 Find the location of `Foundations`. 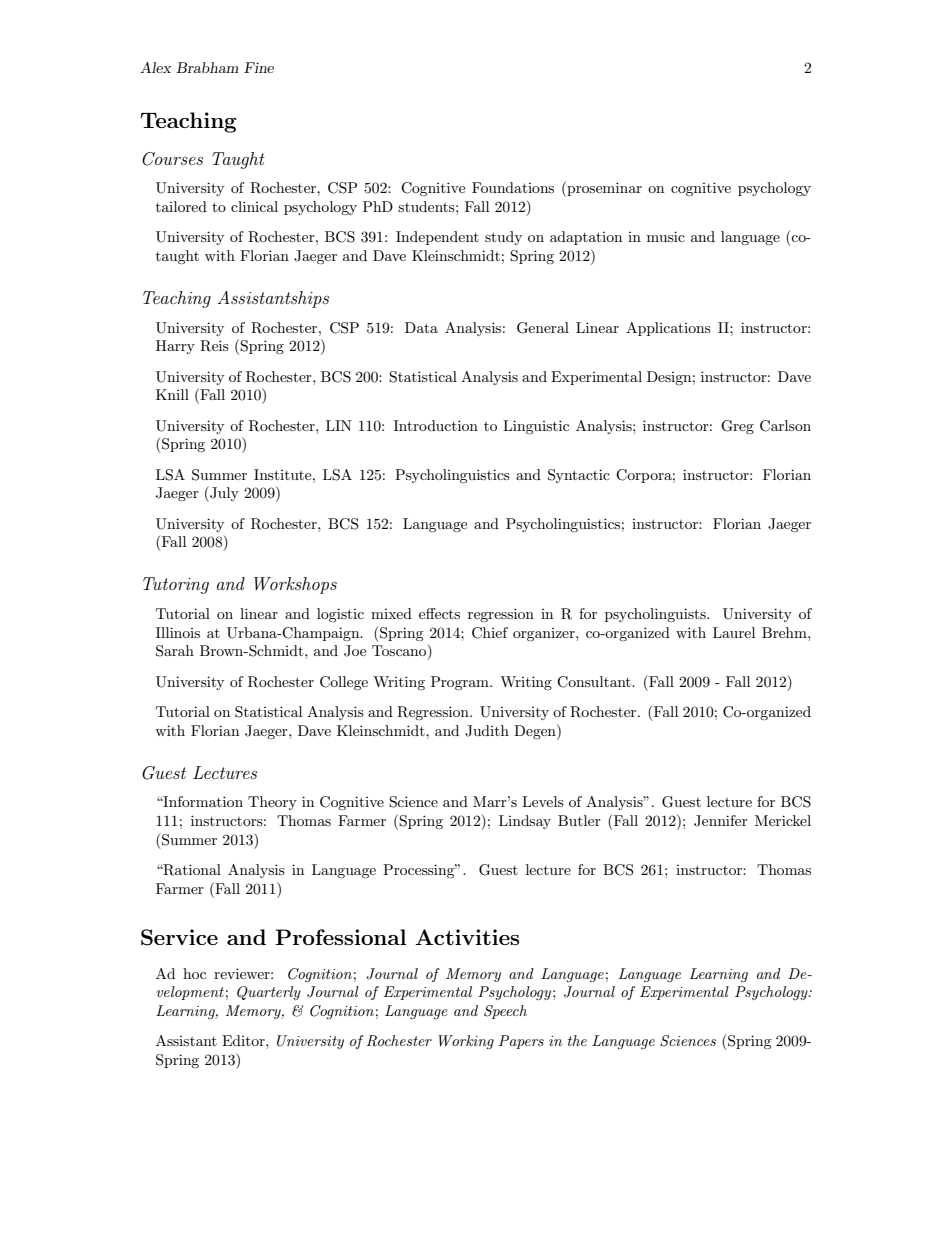

Foundations is located at coordinates (513, 187).
